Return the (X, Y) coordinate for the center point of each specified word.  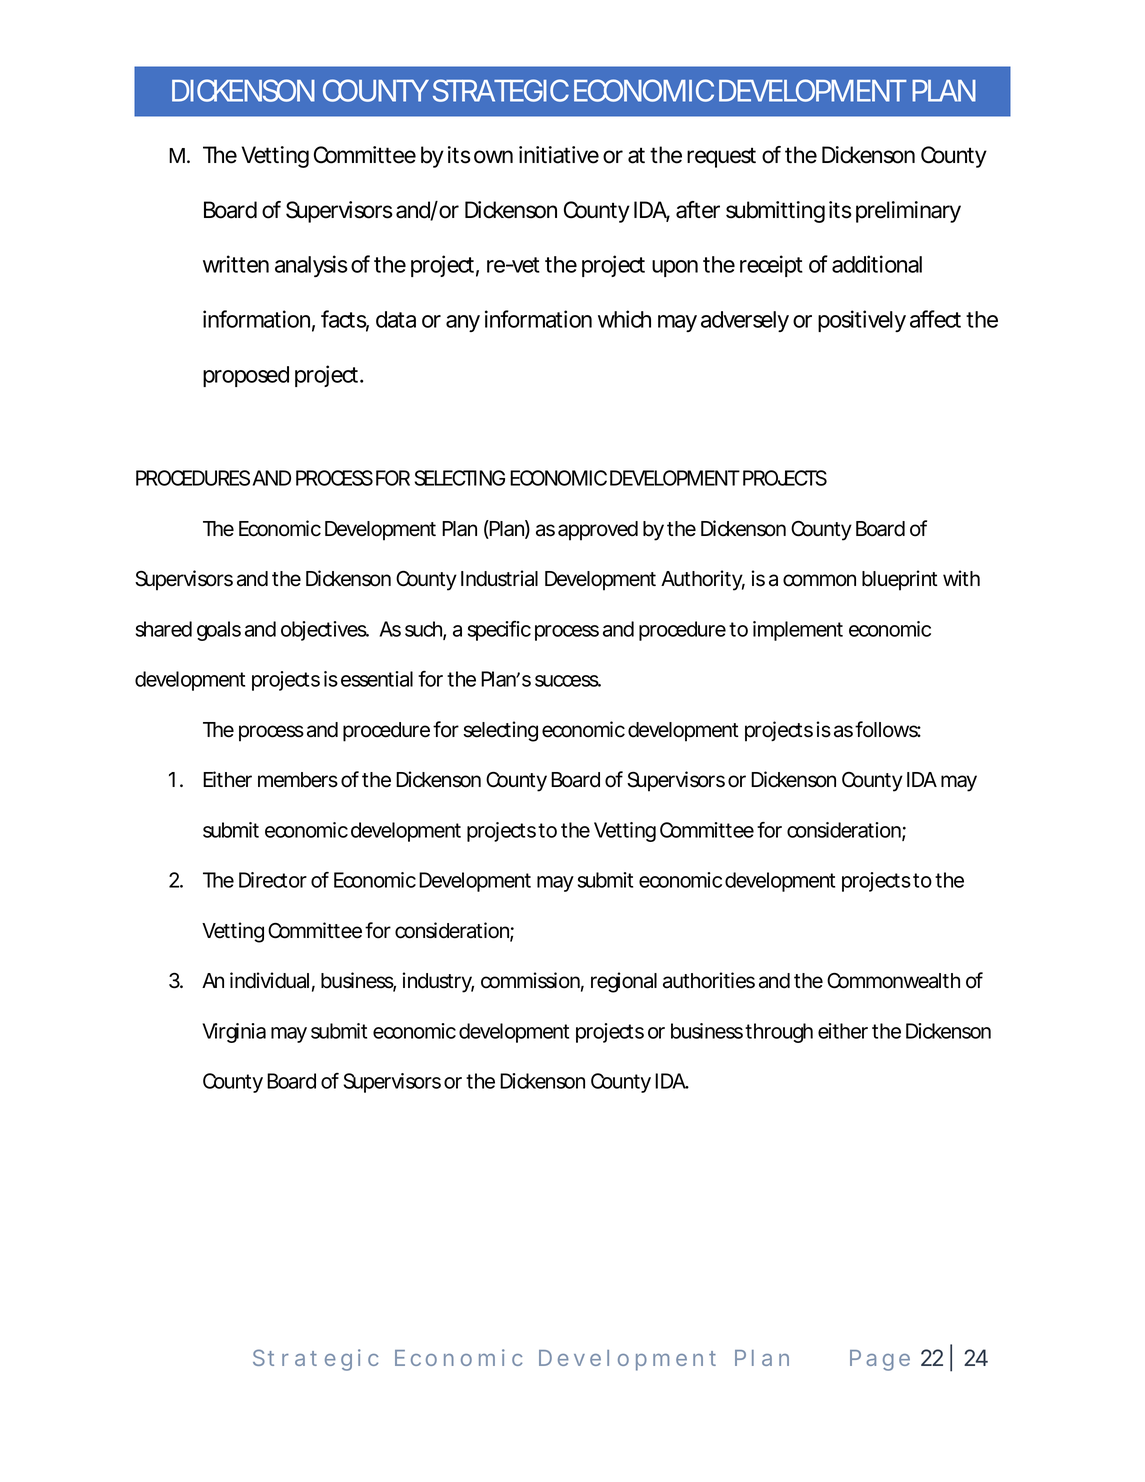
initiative (559, 155)
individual (269, 980)
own (493, 157)
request (721, 157)
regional (624, 982)
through (779, 1033)
